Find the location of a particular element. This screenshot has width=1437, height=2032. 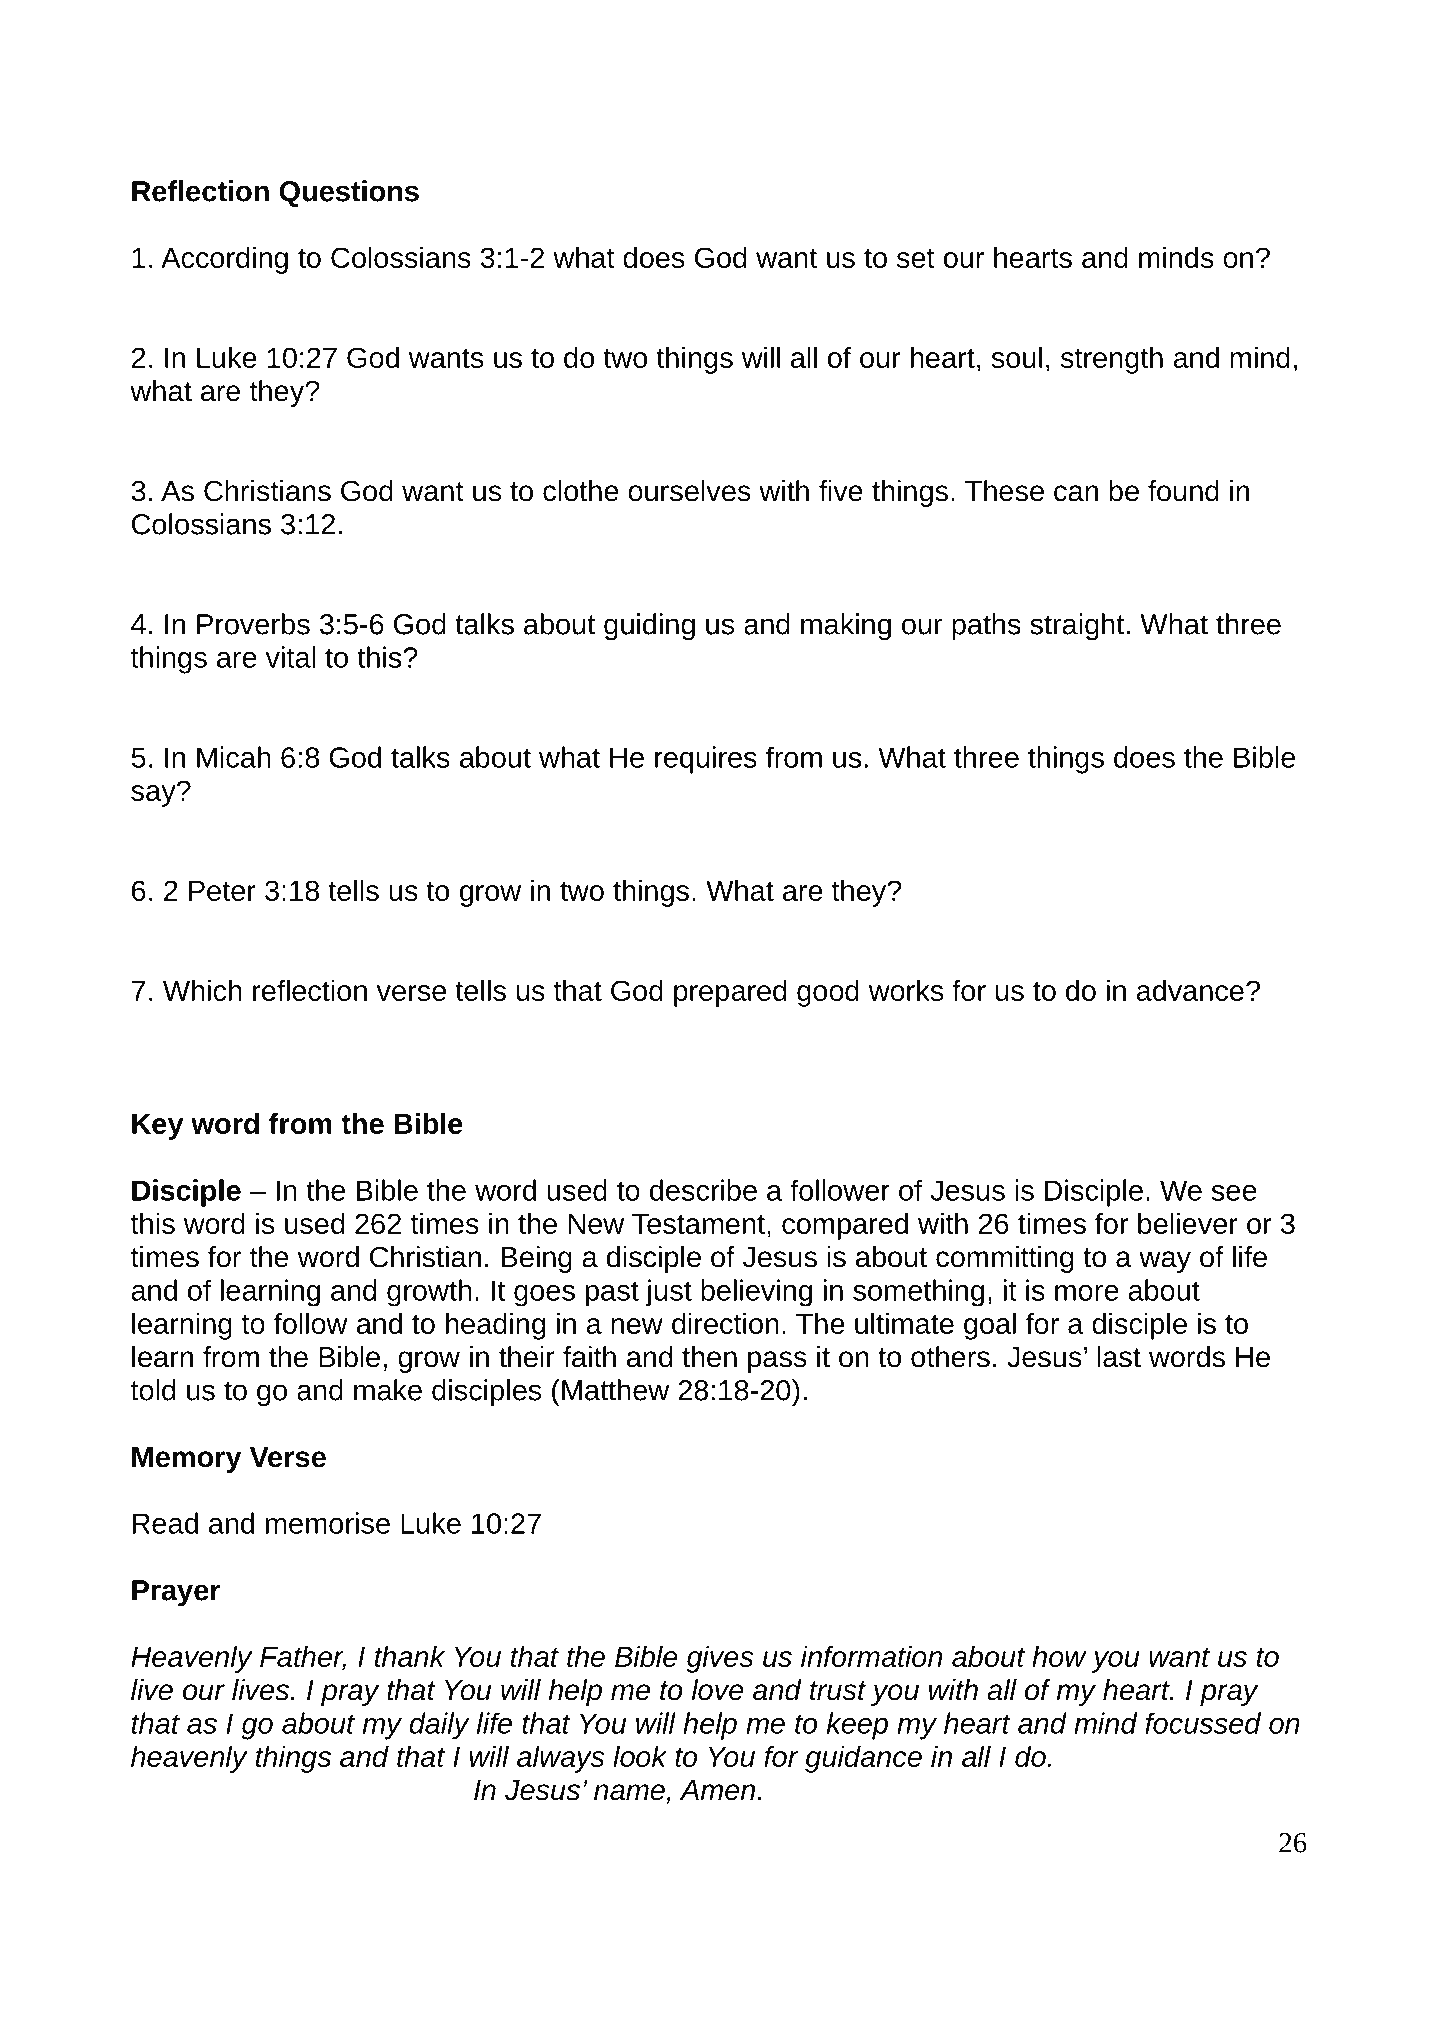

focussed is located at coordinates (1203, 1723).
